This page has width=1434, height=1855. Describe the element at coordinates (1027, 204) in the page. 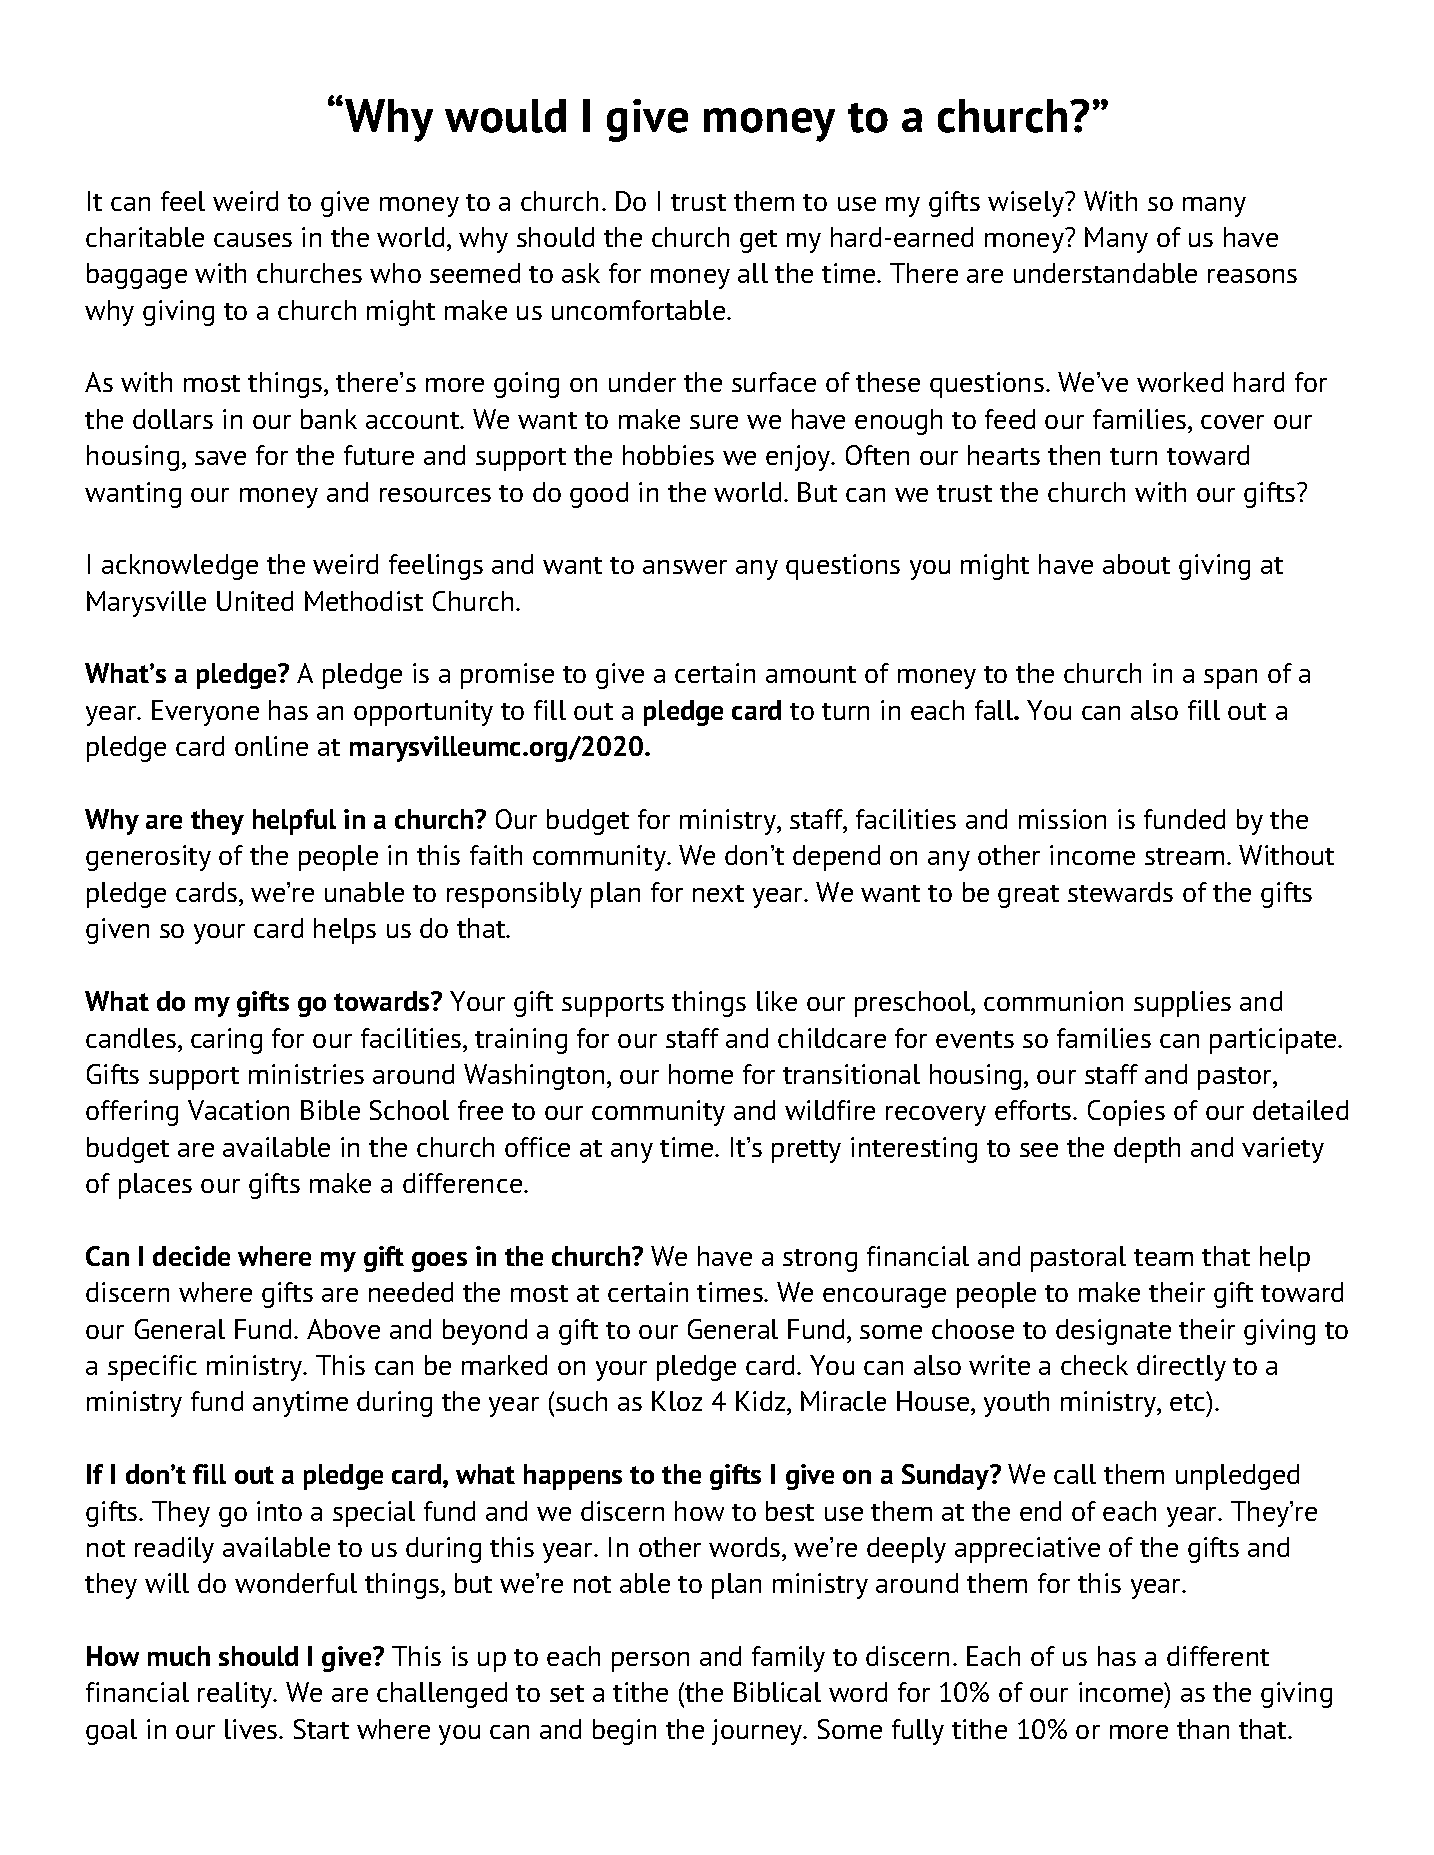

I see `wisely` at that location.
